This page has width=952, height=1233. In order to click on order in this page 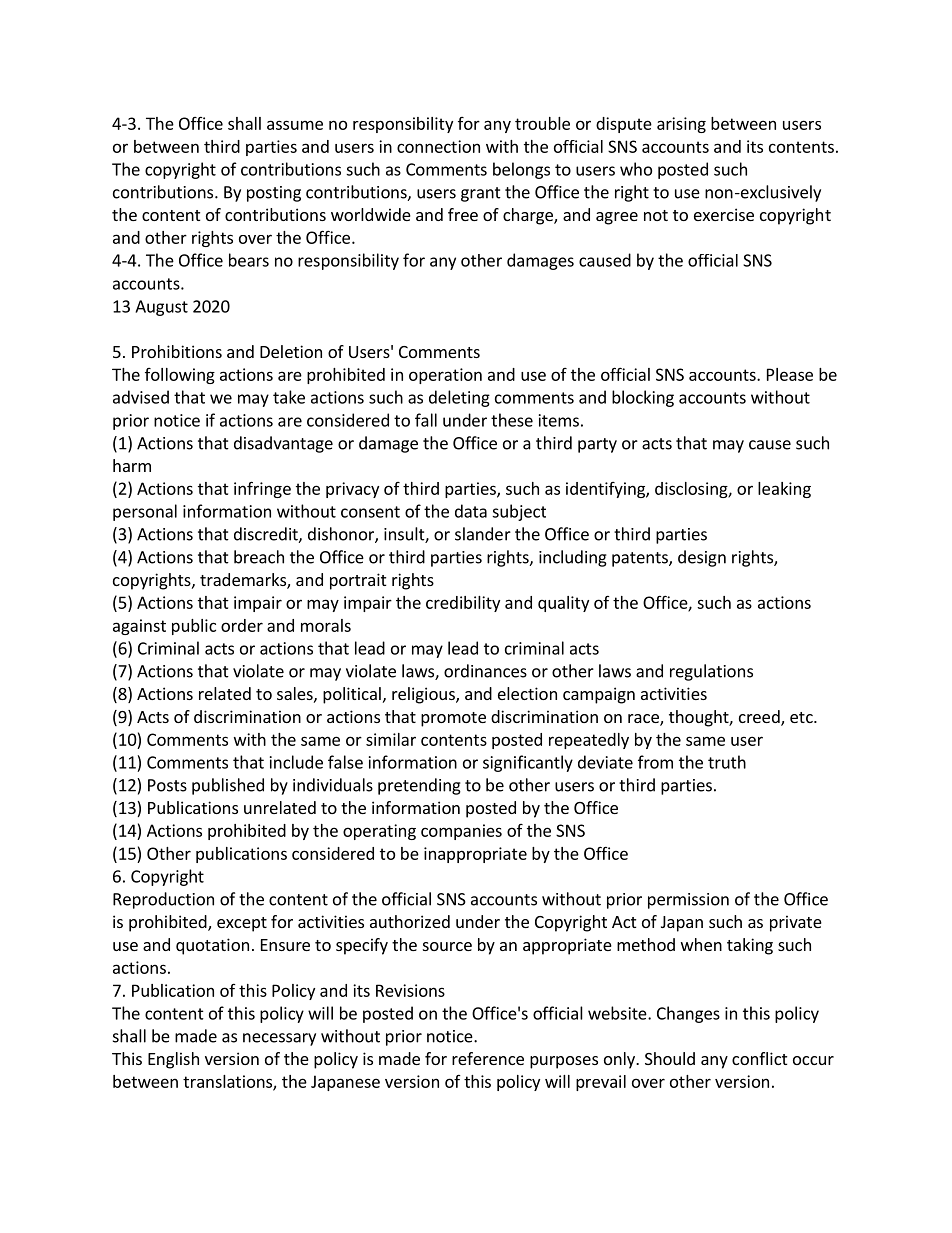, I will do `click(242, 625)`.
